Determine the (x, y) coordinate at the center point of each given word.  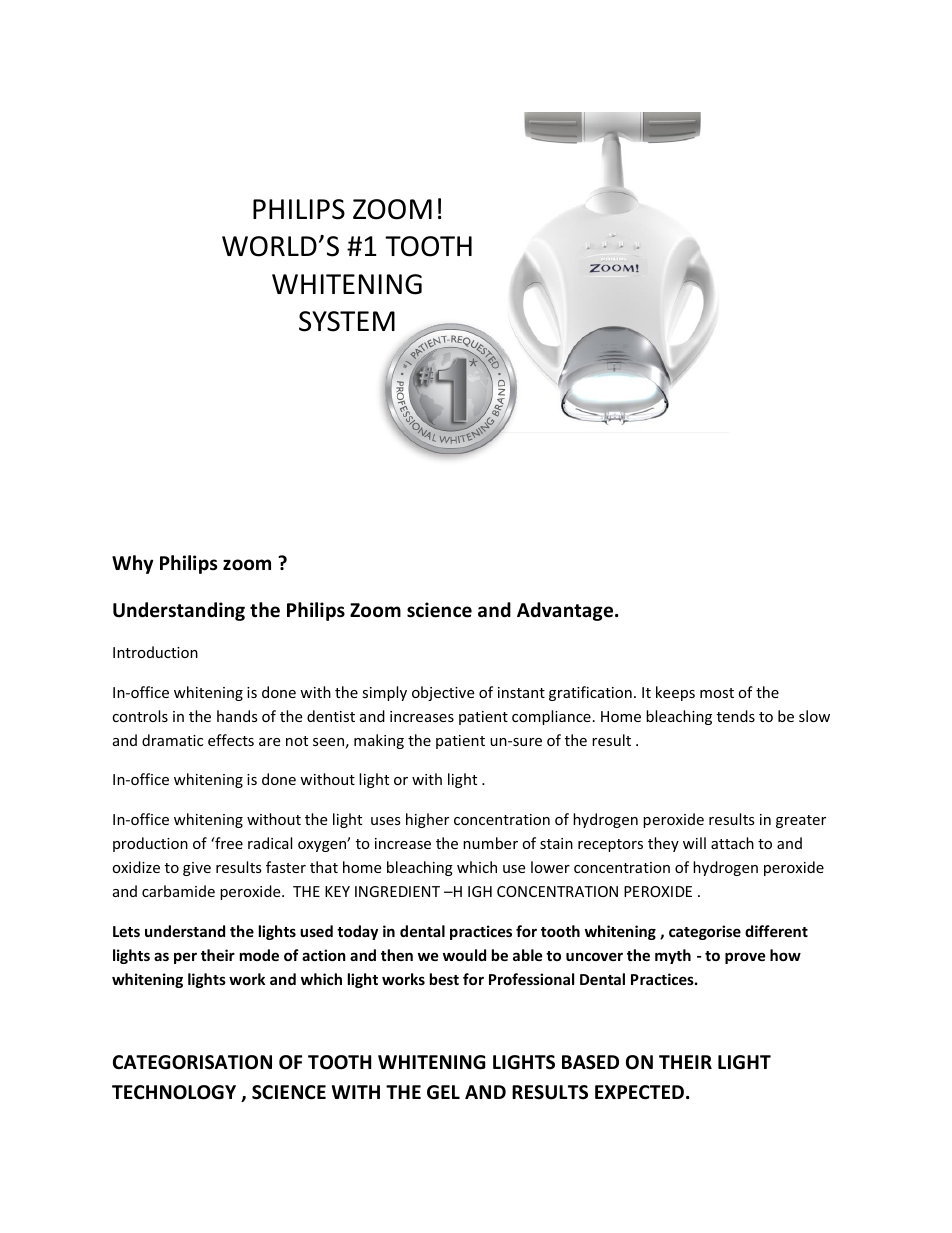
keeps (675, 693)
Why (133, 564)
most (717, 693)
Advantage (566, 611)
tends (736, 716)
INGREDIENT (397, 891)
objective (443, 693)
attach (732, 843)
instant (521, 692)
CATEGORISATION (192, 1062)
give (197, 869)
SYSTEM (347, 321)
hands (237, 716)
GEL (443, 1092)
